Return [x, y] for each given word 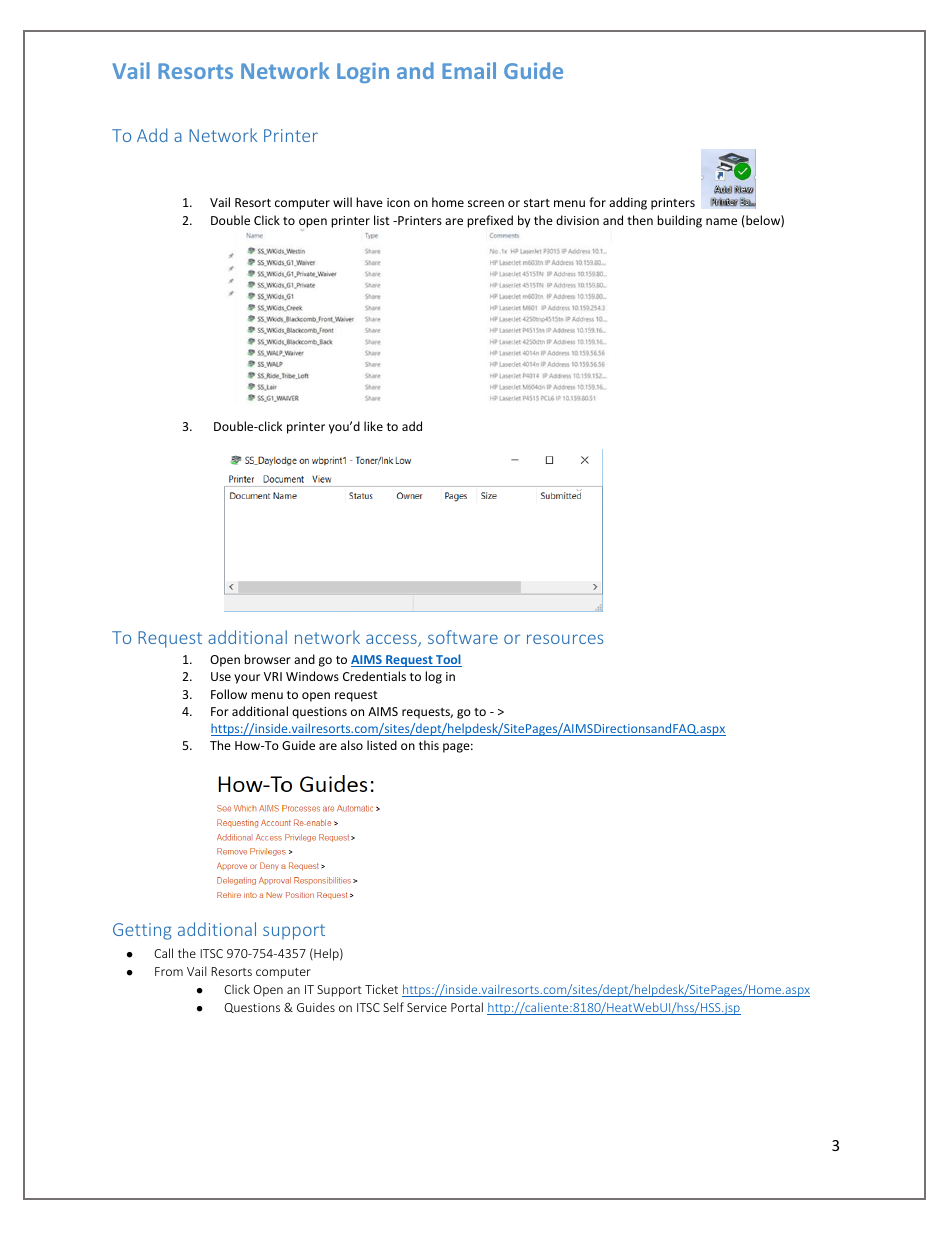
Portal [467, 1007]
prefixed [490, 221]
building [679, 221]
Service [427, 1007]
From [169, 971]
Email [469, 70]
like [373, 426]
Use [221, 676]
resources [565, 639]
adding [628, 203]
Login [363, 73]
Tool [448, 660]
